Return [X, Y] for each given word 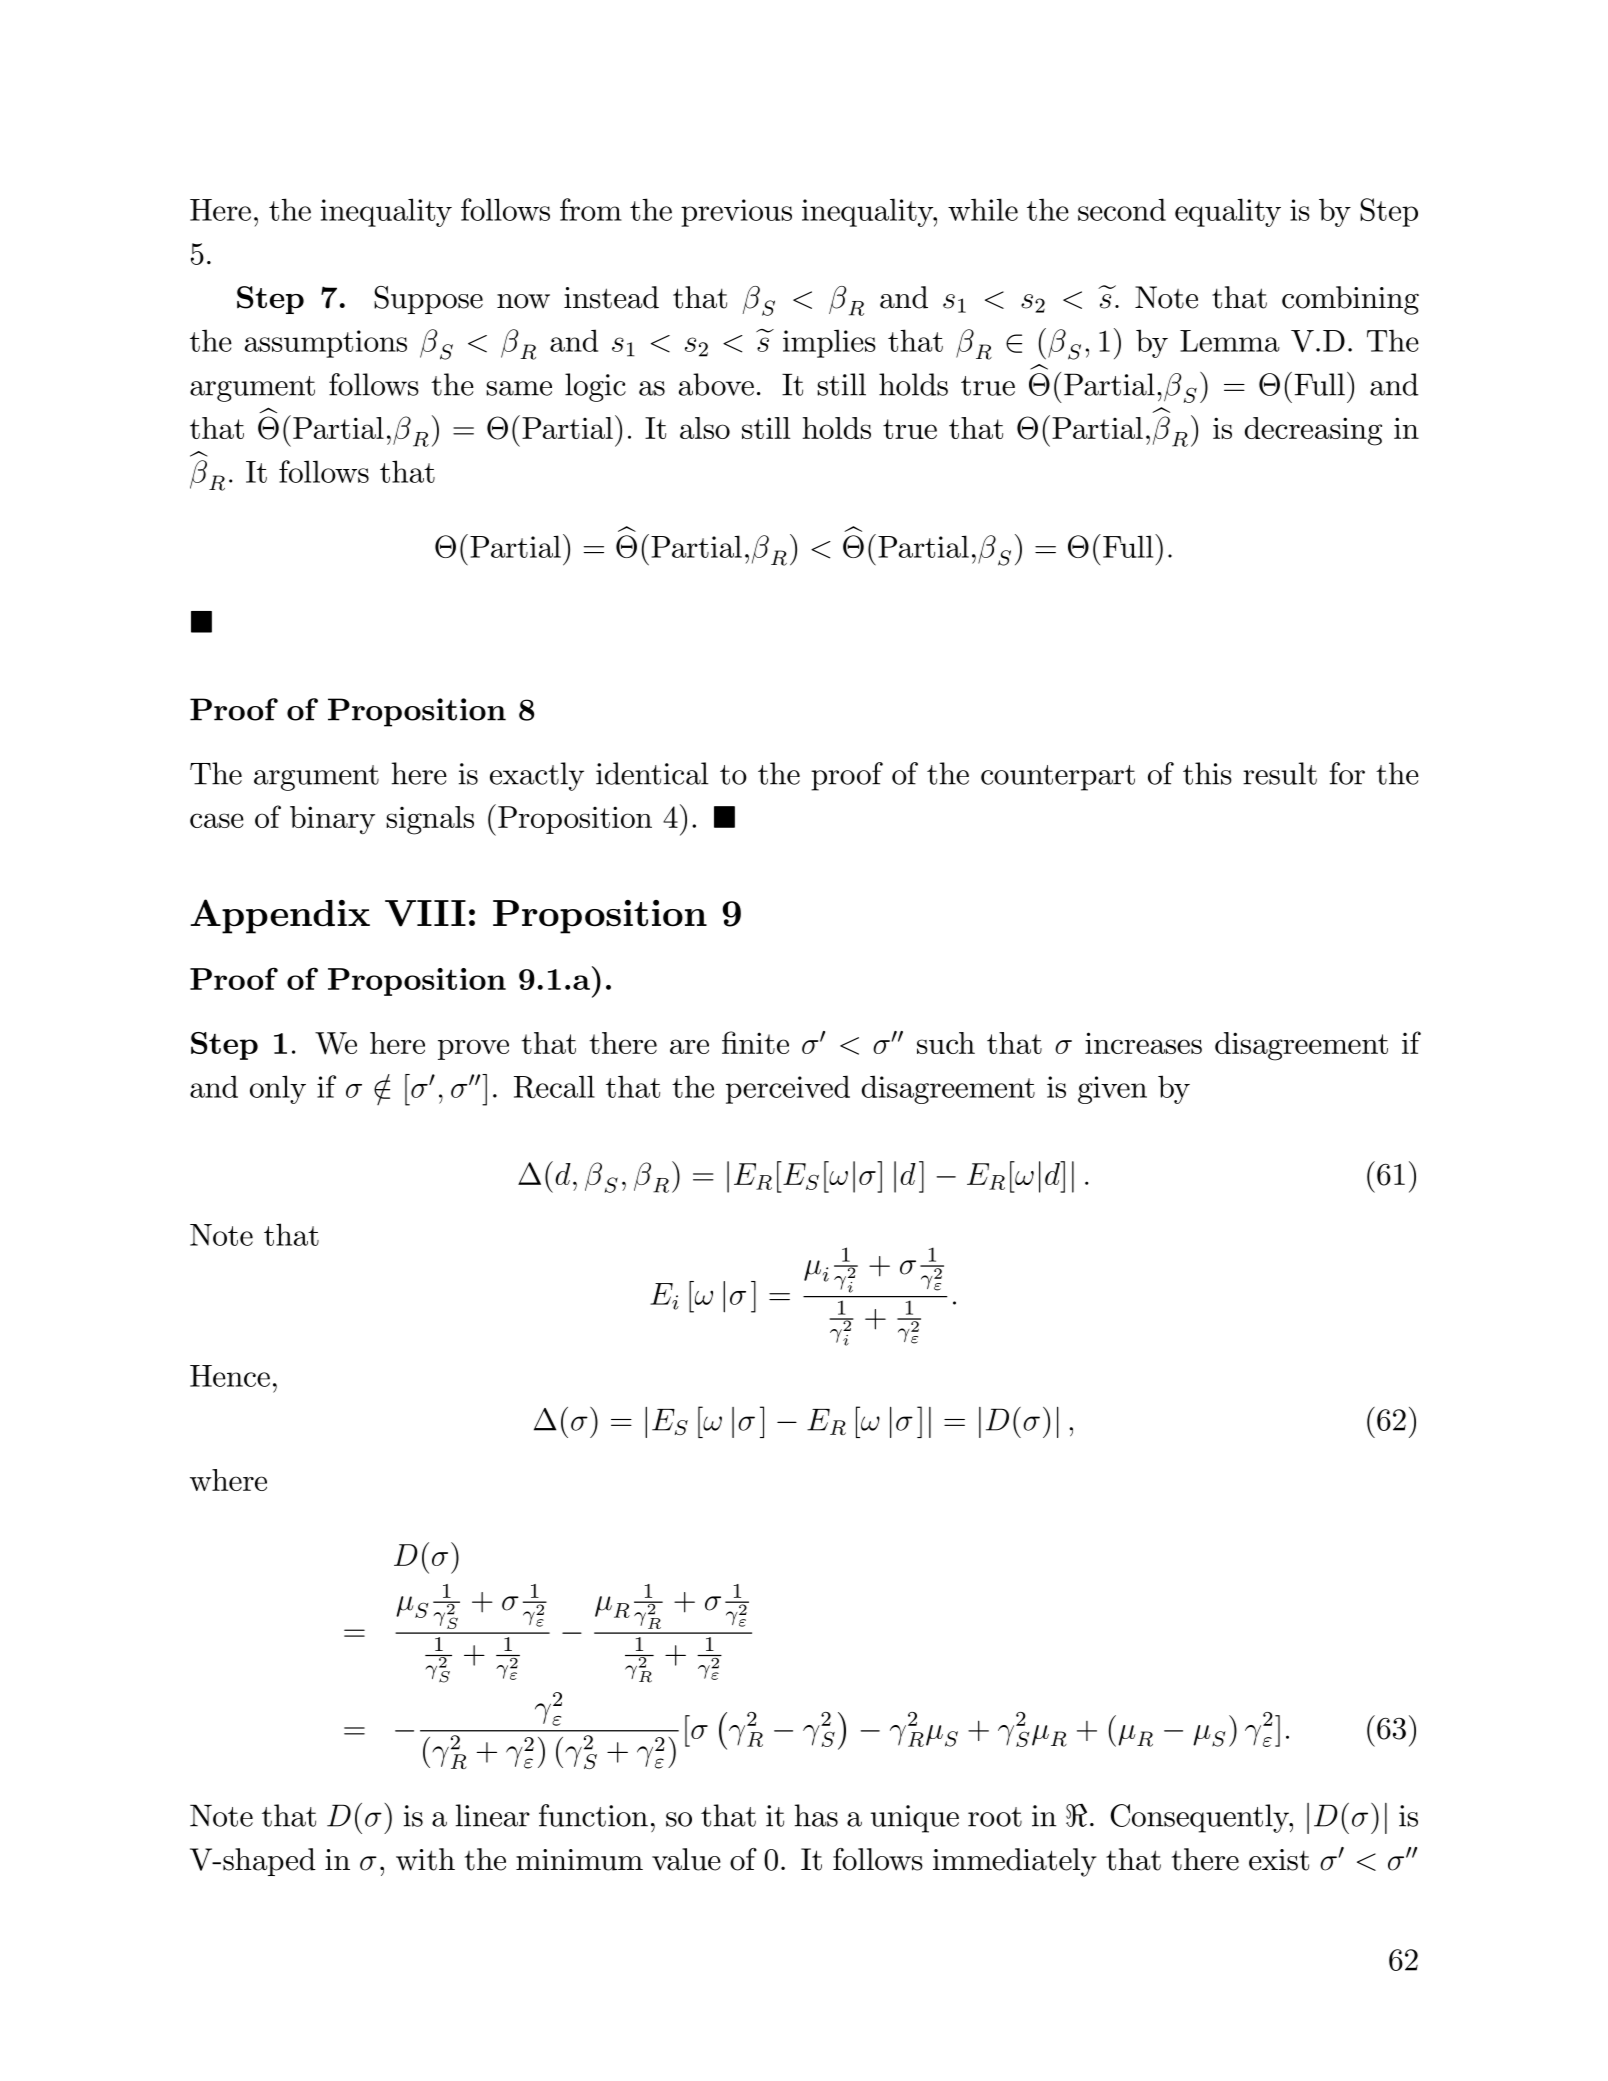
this [1207, 773]
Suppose [428, 300]
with [425, 1859]
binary [332, 820]
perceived [788, 1089]
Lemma [1230, 341]
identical [652, 773]
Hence [230, 1376]
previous [736, 213]
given [1112, 1090]
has [816, 1815]
